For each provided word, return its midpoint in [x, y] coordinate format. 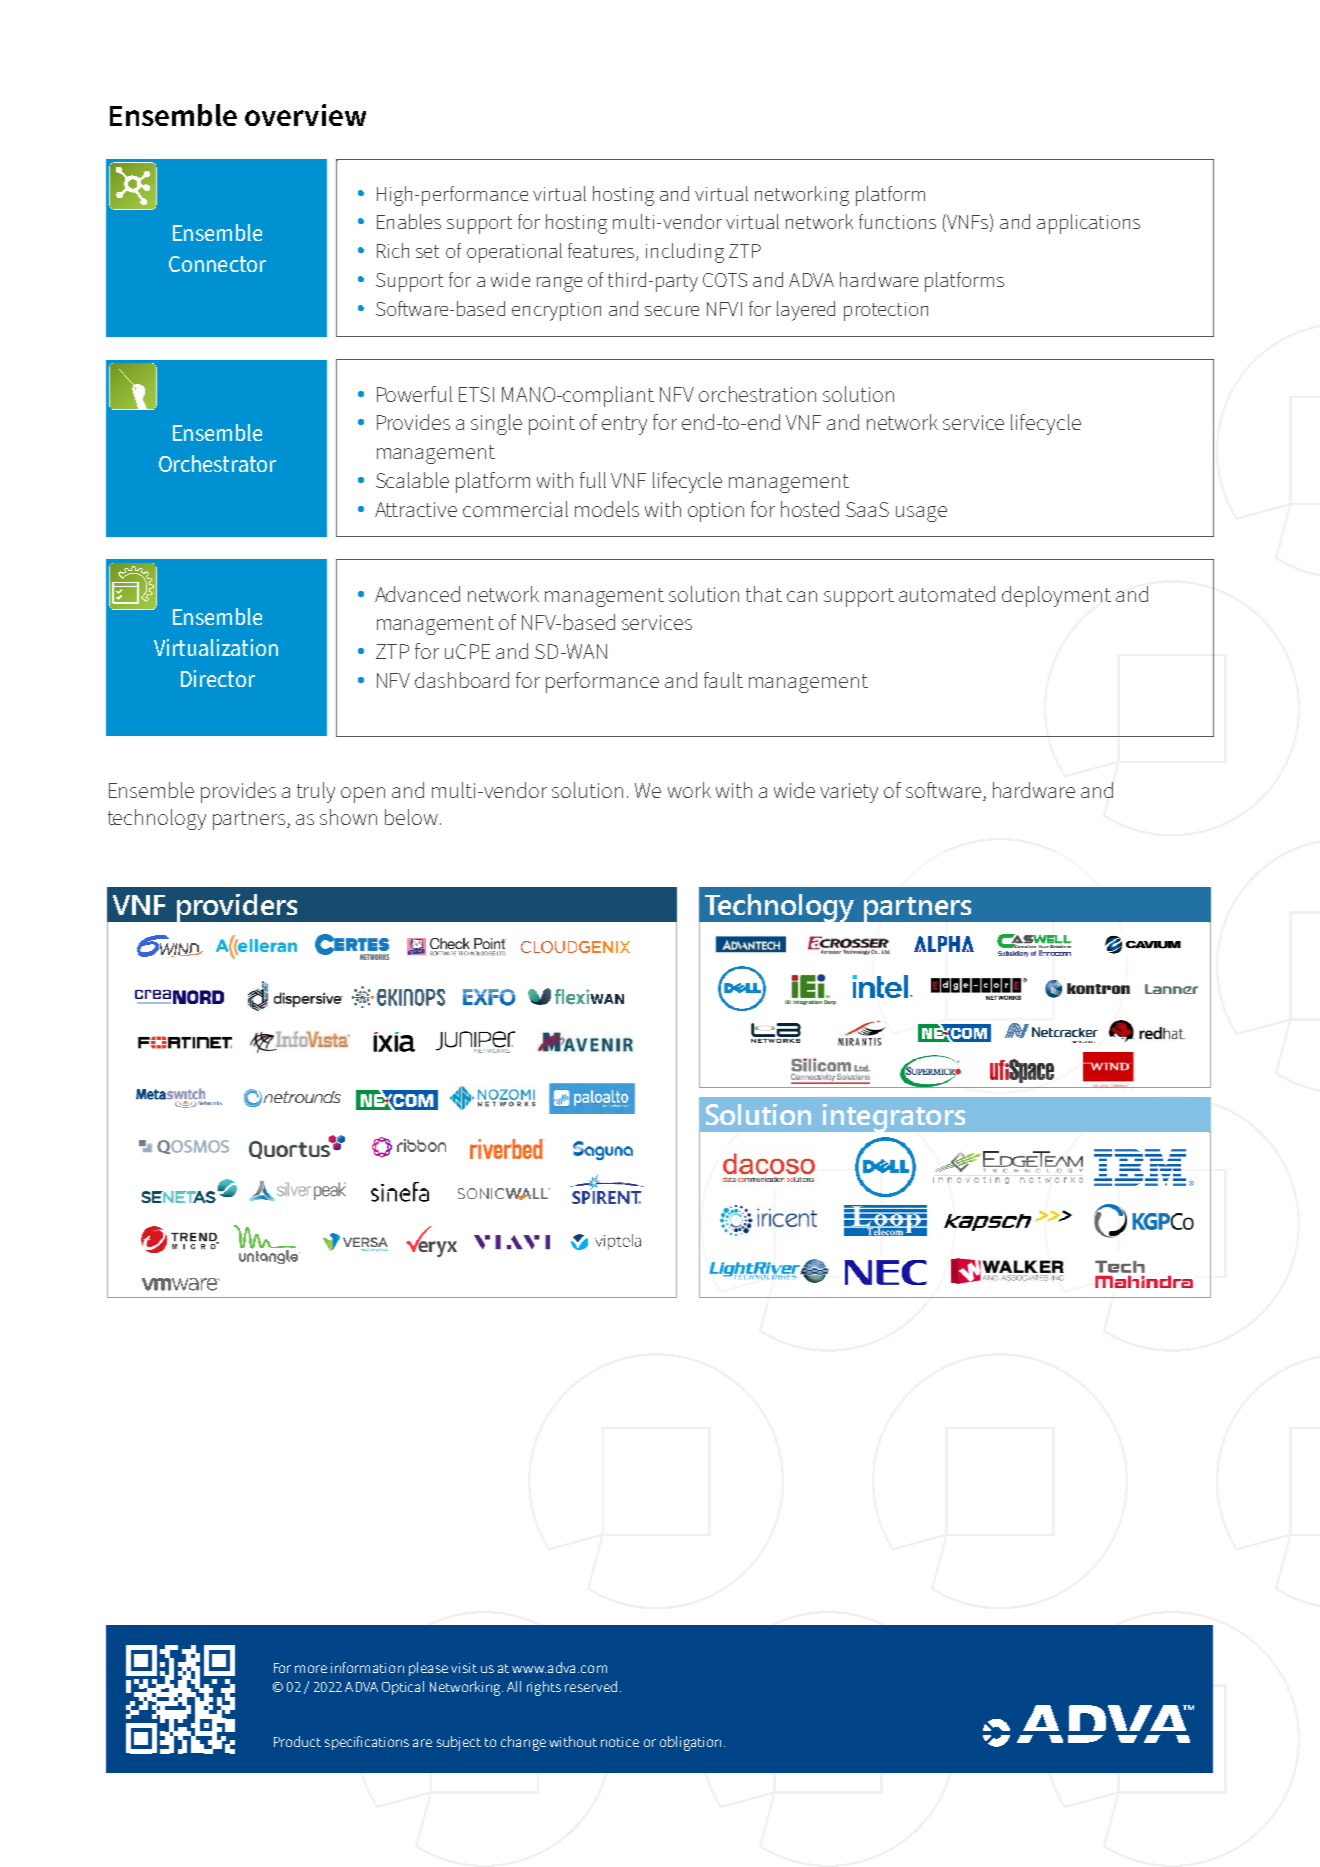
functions [897, 221]
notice [620, 1742]
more [311, 1669]
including [685, 253]
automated [947, 594]
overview [305, 115]
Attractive [416, 509]
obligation [690, 1743]
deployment [1056, 596]
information [367, 1667]
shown [348, 817]
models [607, 509]
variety [849, 793]
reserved [591, 1686]
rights [544, 1688]
